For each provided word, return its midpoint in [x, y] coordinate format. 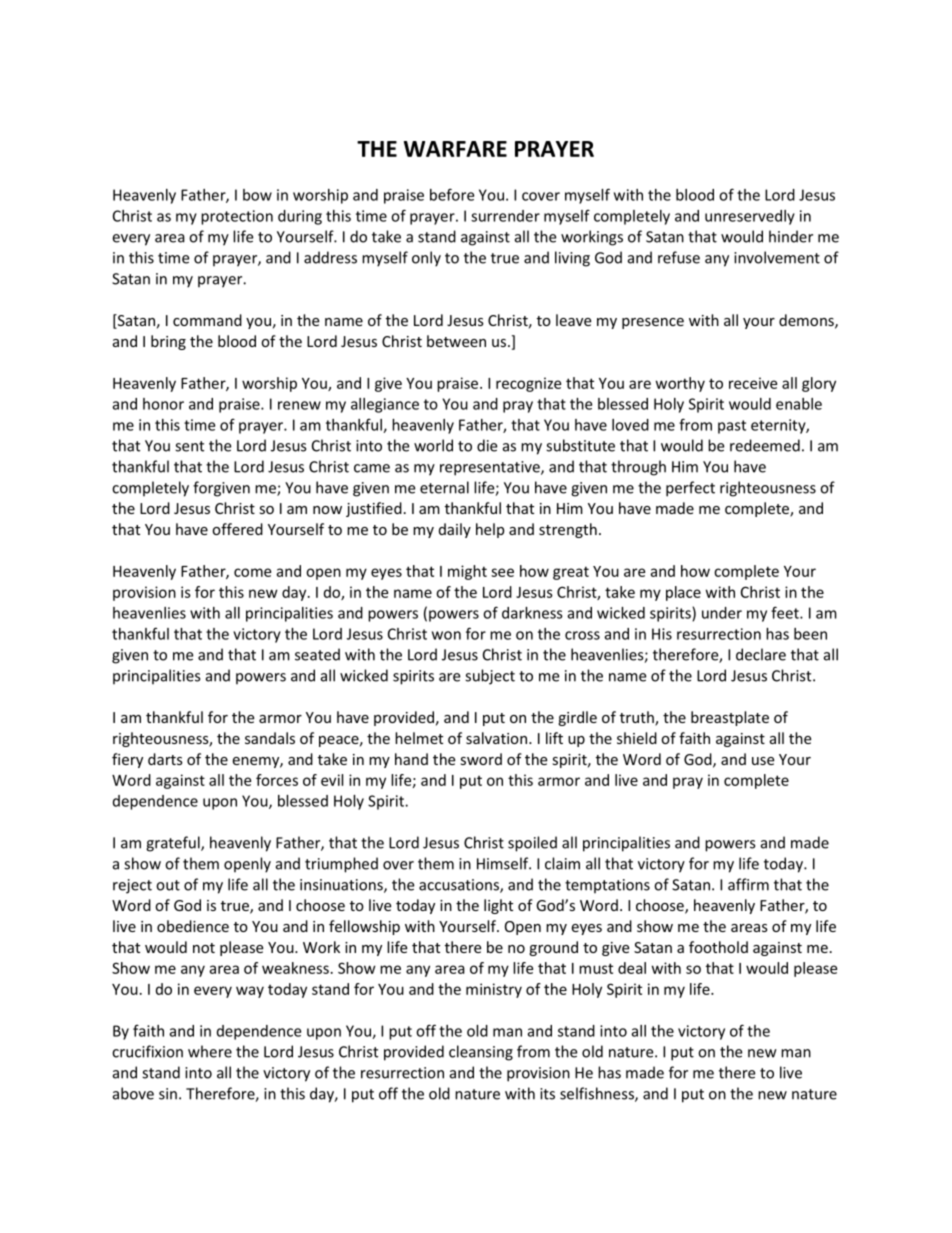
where [210, 1051]
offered [237, 529]
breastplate [730, 718]
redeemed [765, 445]
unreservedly [750, 217]
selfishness [598, 1094]
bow [257, 195]
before [452, 194]
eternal [444, 487]
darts [165, 759]
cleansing [481, 1053]
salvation [496, 738]
